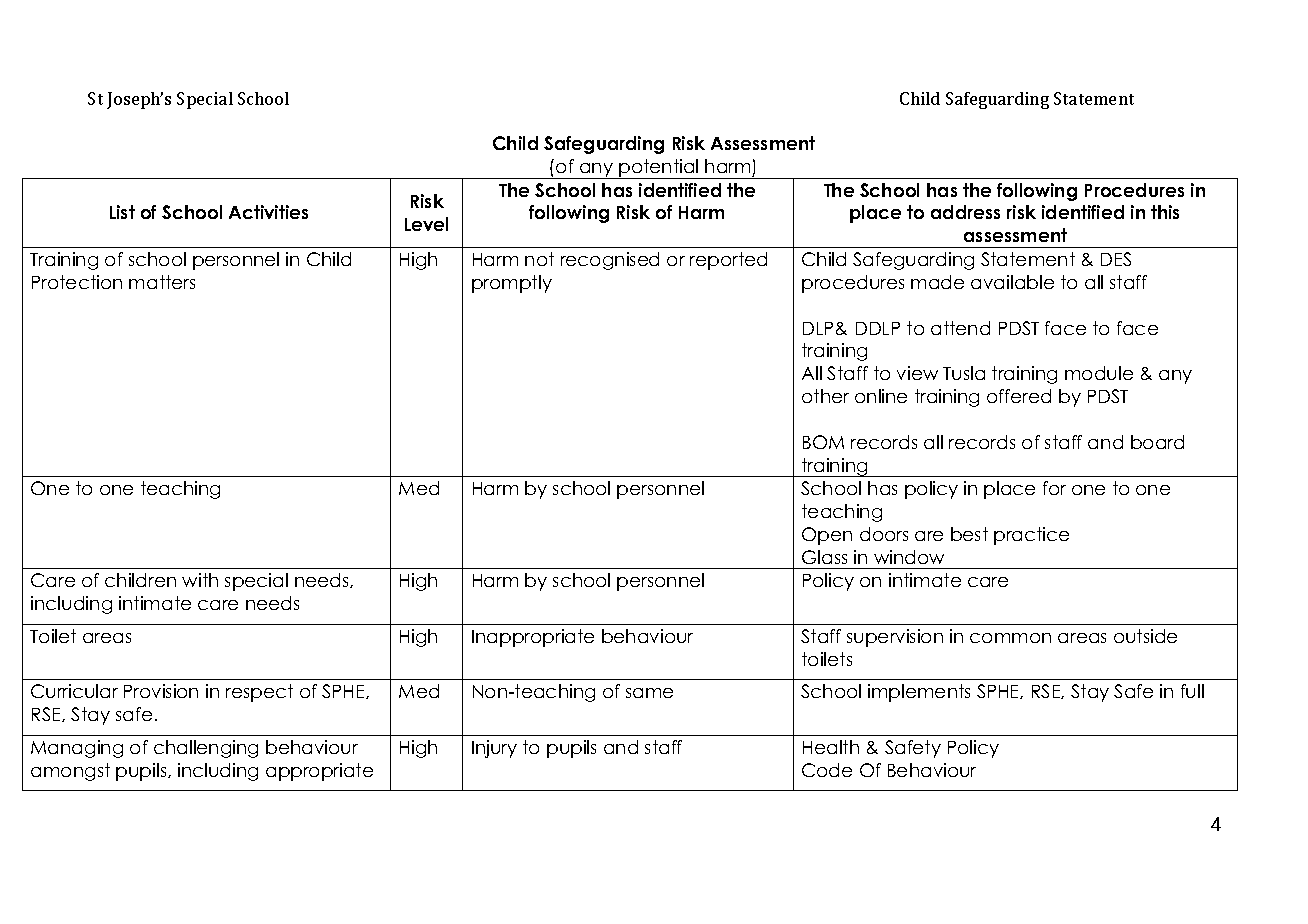 The width and height of the screenshot is (1308, 924). What do you see at coordinates (206, 749) in the screenshot?
I see `challenging` at bounding box center [206, 749].
